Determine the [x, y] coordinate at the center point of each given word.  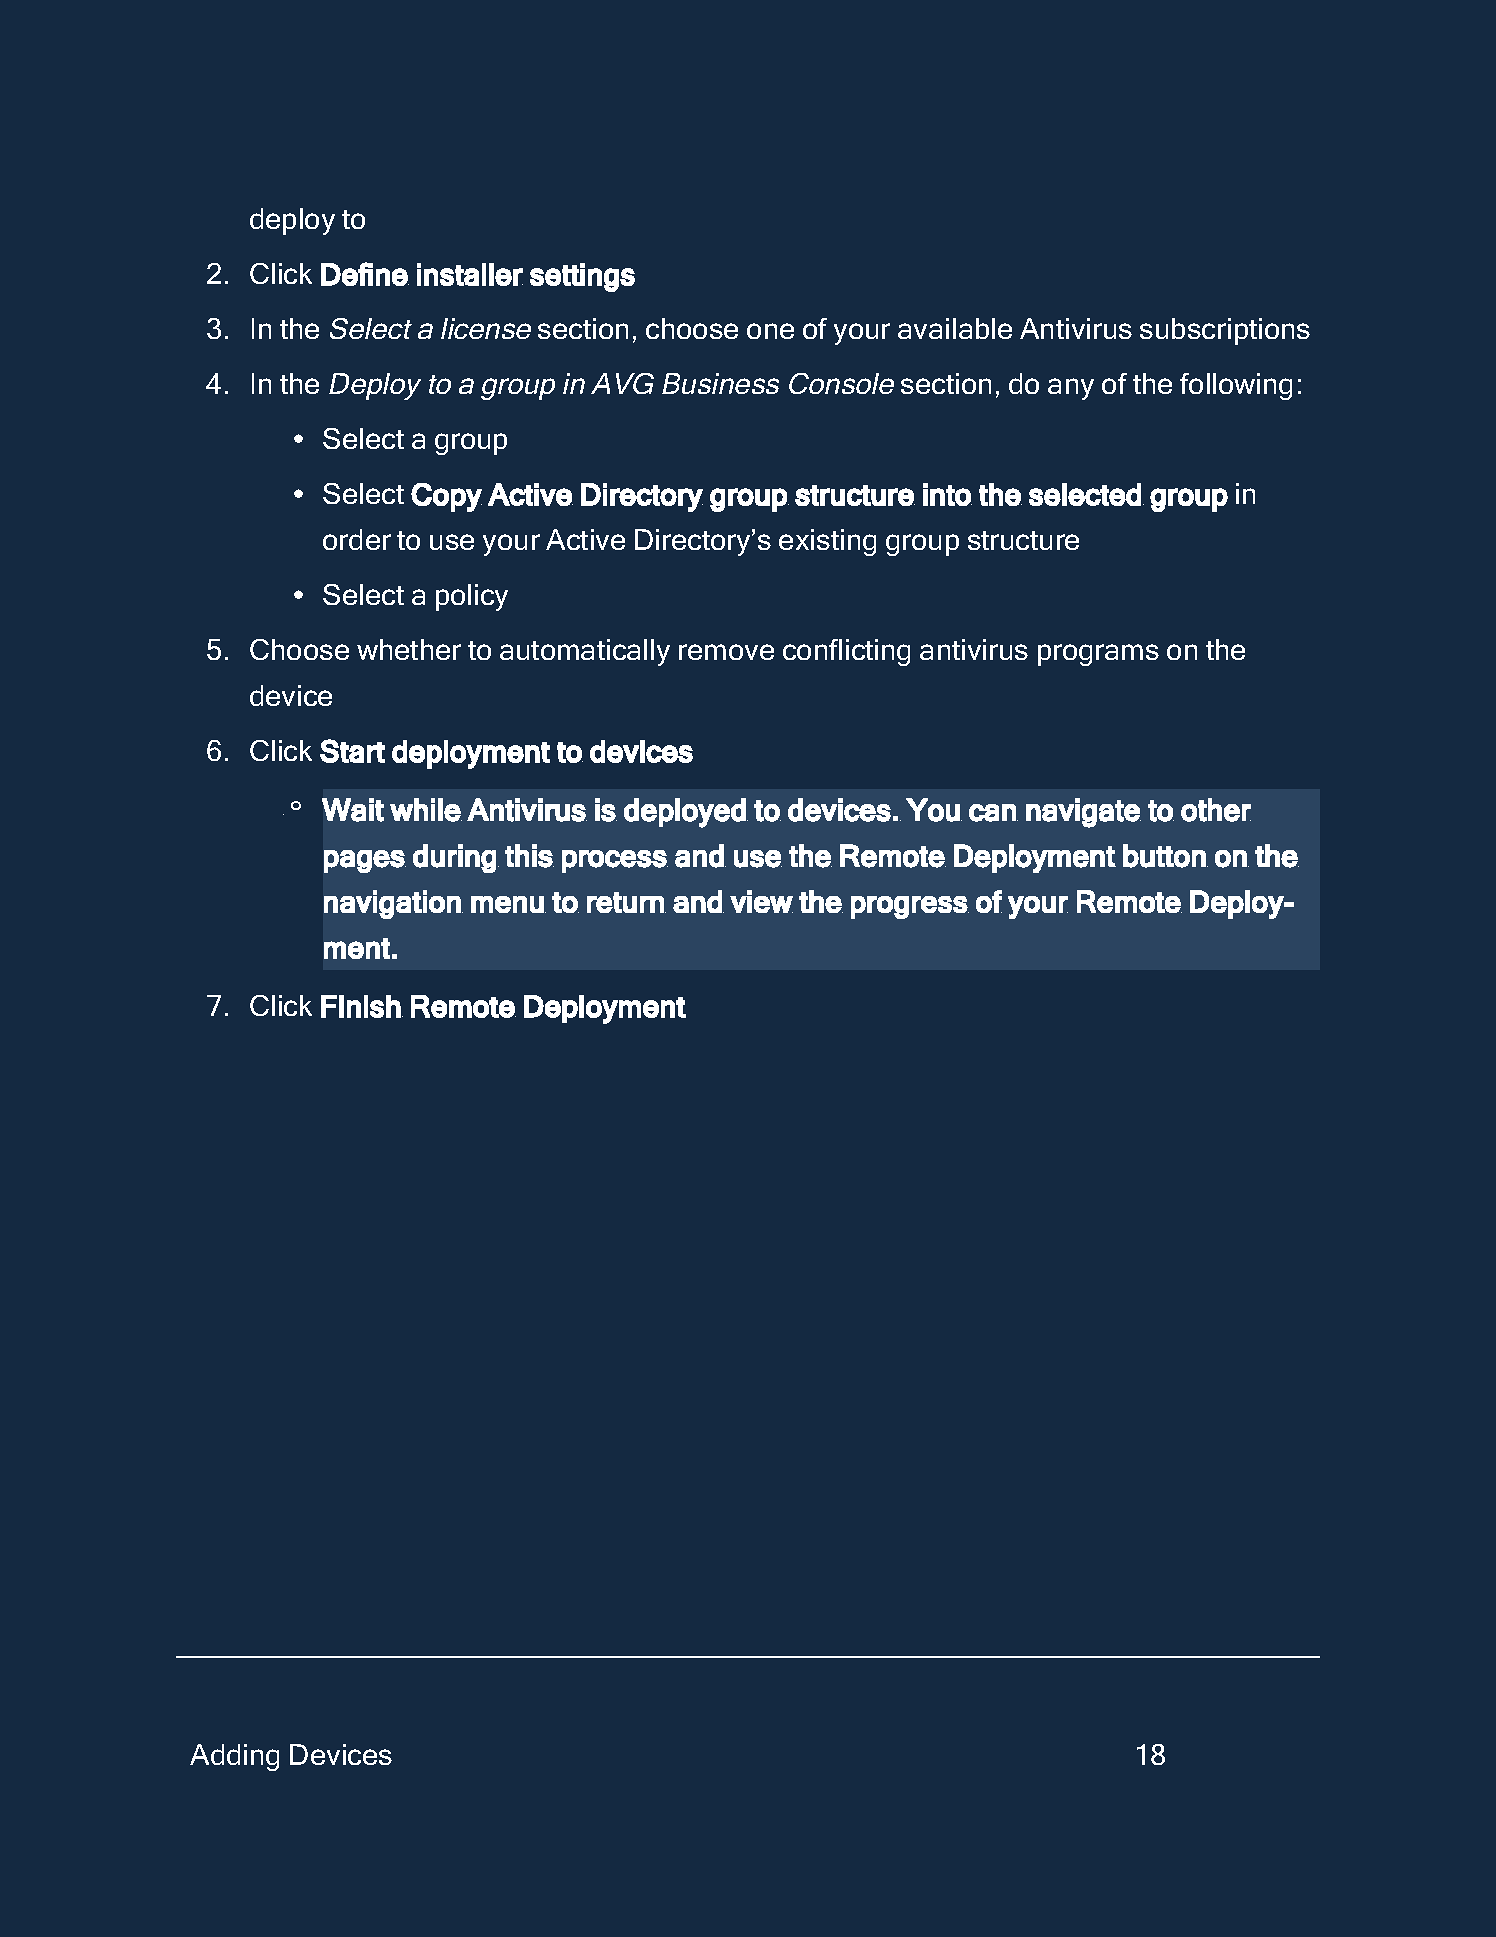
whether [409, 649]
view [761, 901]
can [993, 813]
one [770, 331]
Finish [361, 1006]
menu [507, 904]
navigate [1083, 813]
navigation [393, 904]
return [626, 902]
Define [365, 274]
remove [726, 652]
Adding [234, 1757]
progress [910, 907]
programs [1098, 655]
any [1071, 389]
